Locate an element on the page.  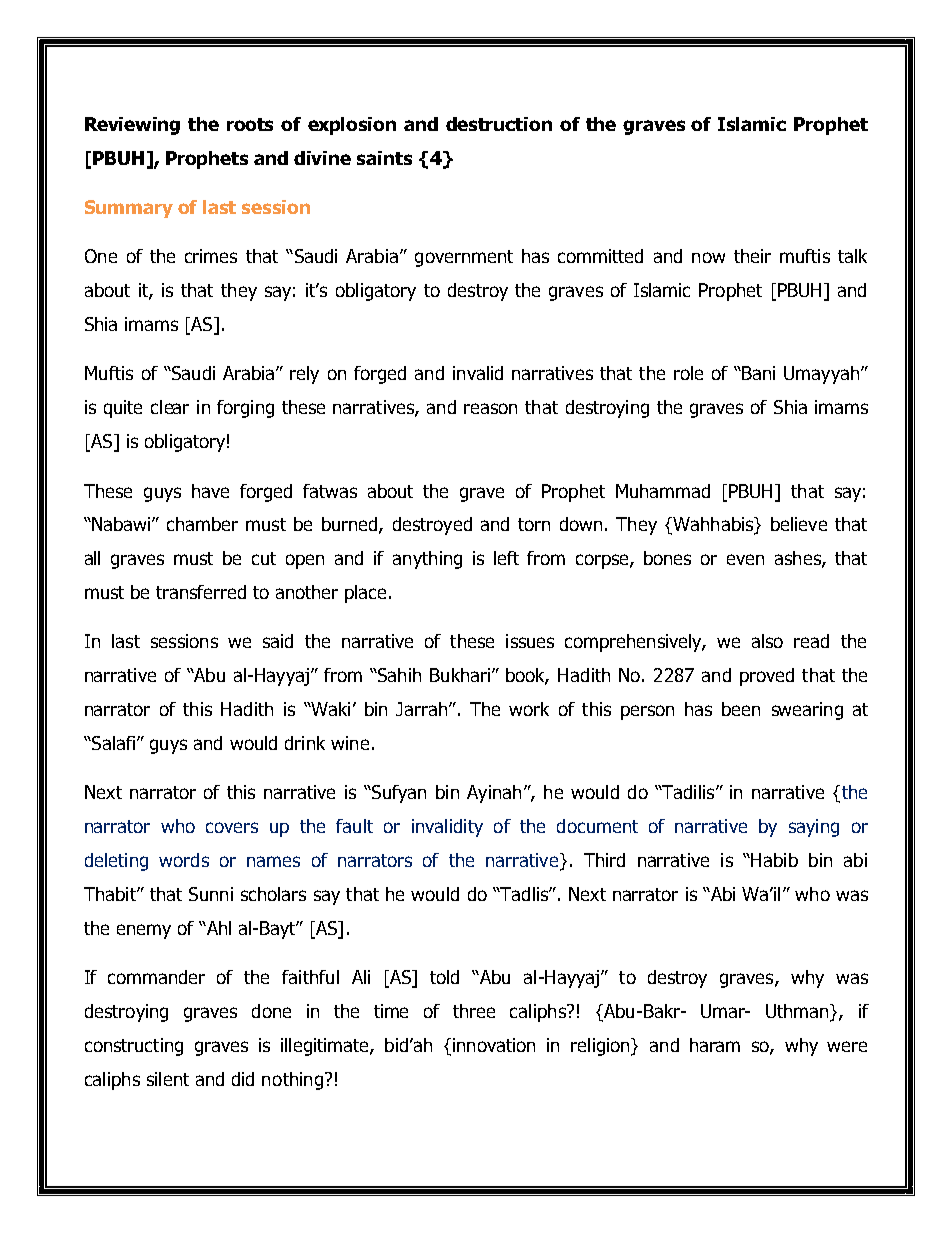
saying is located at coordinates (814, 828).
